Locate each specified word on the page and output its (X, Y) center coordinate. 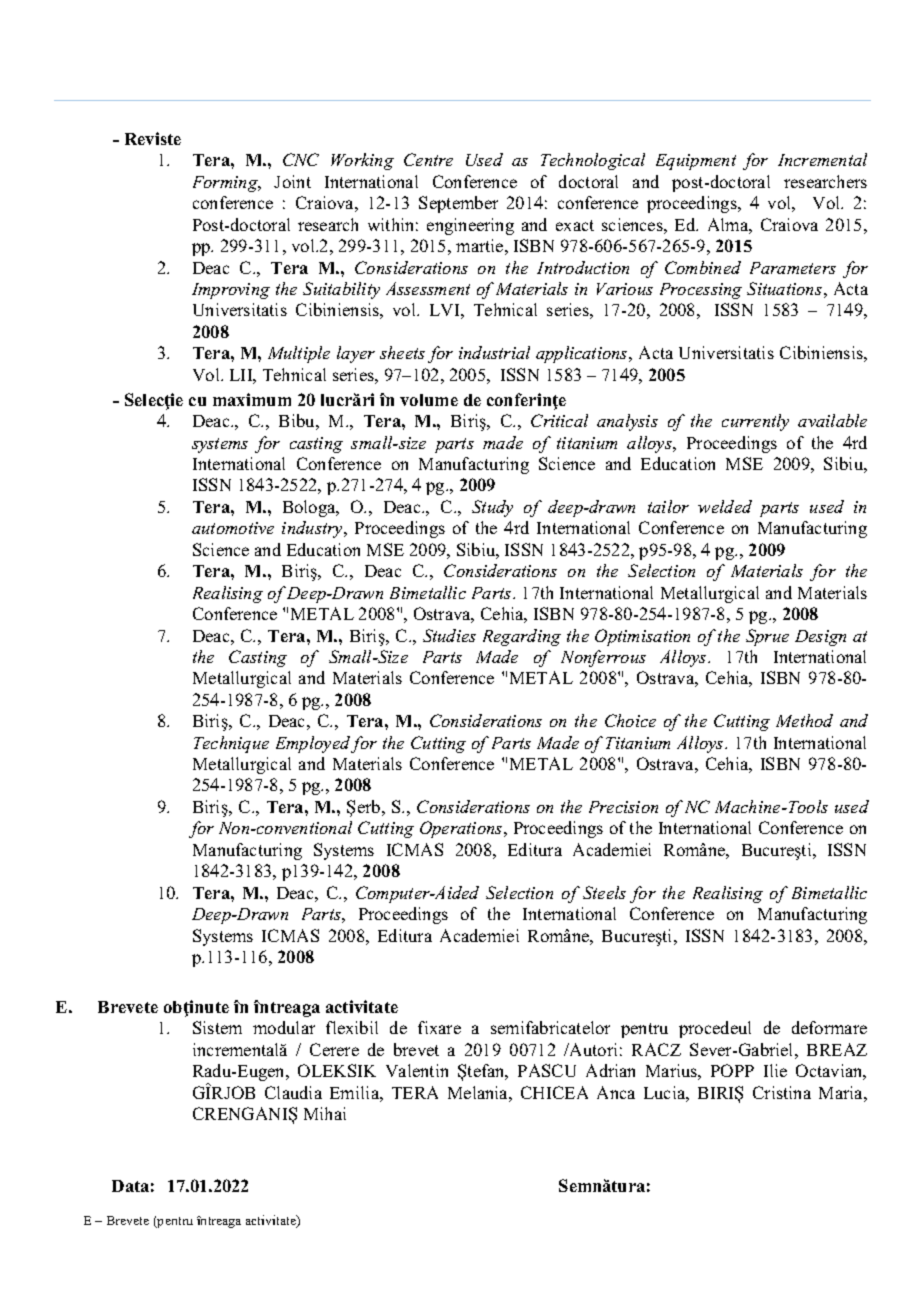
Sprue (767, 637)
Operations (462, 829)
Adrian (610, 1070)
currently (755, 422)
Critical (559, 420)
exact (575, 225)
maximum (252, 399)
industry (313, 529)
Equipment (696, 162)
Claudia (293, 1092)
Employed (314, 744)
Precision (623, 807)
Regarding (522, 637)
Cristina (782, 1092)
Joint (292, 181)
